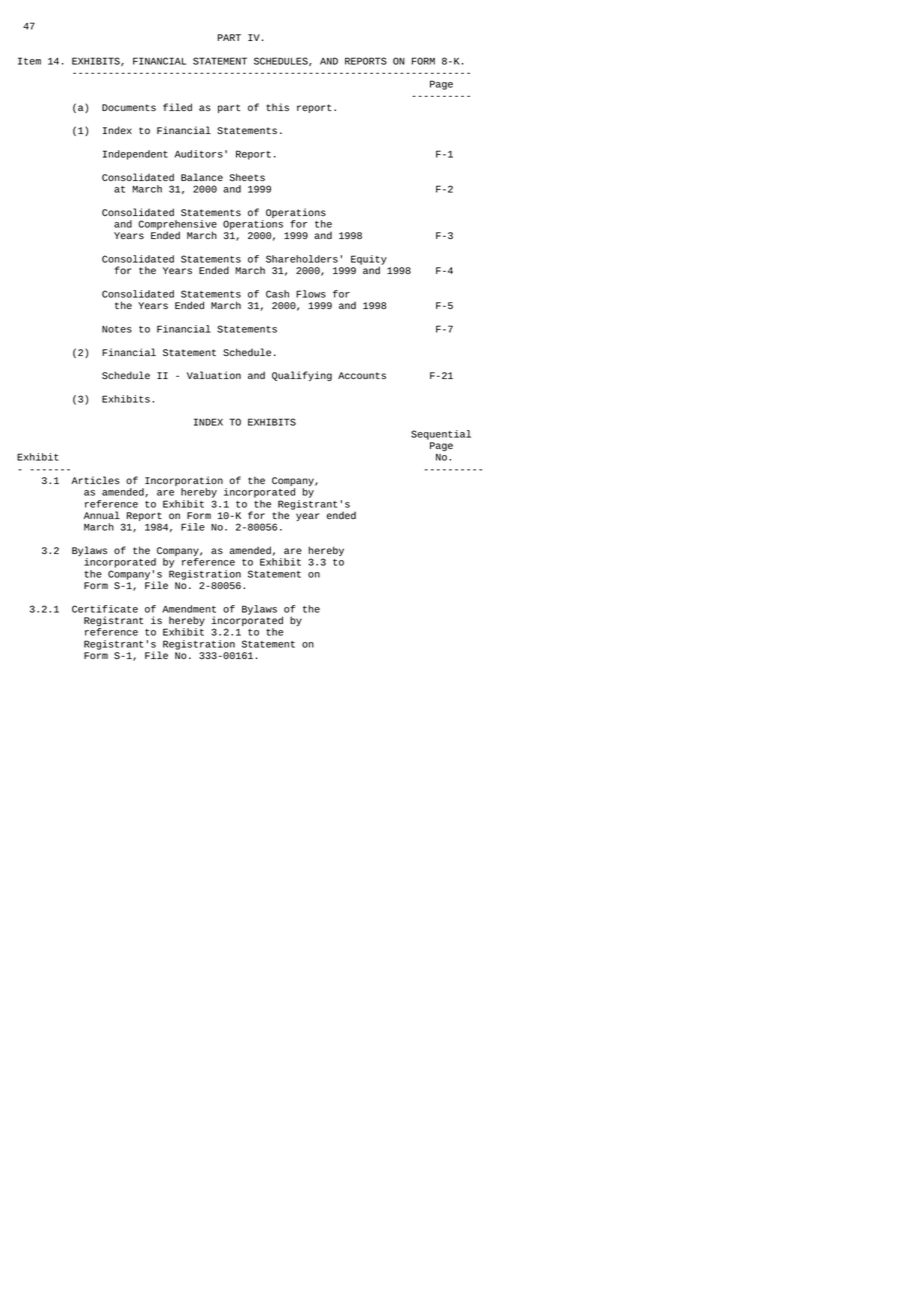 This screenshot has width=924, height=1308. I want to click on Certificate, so click(105, 609).
